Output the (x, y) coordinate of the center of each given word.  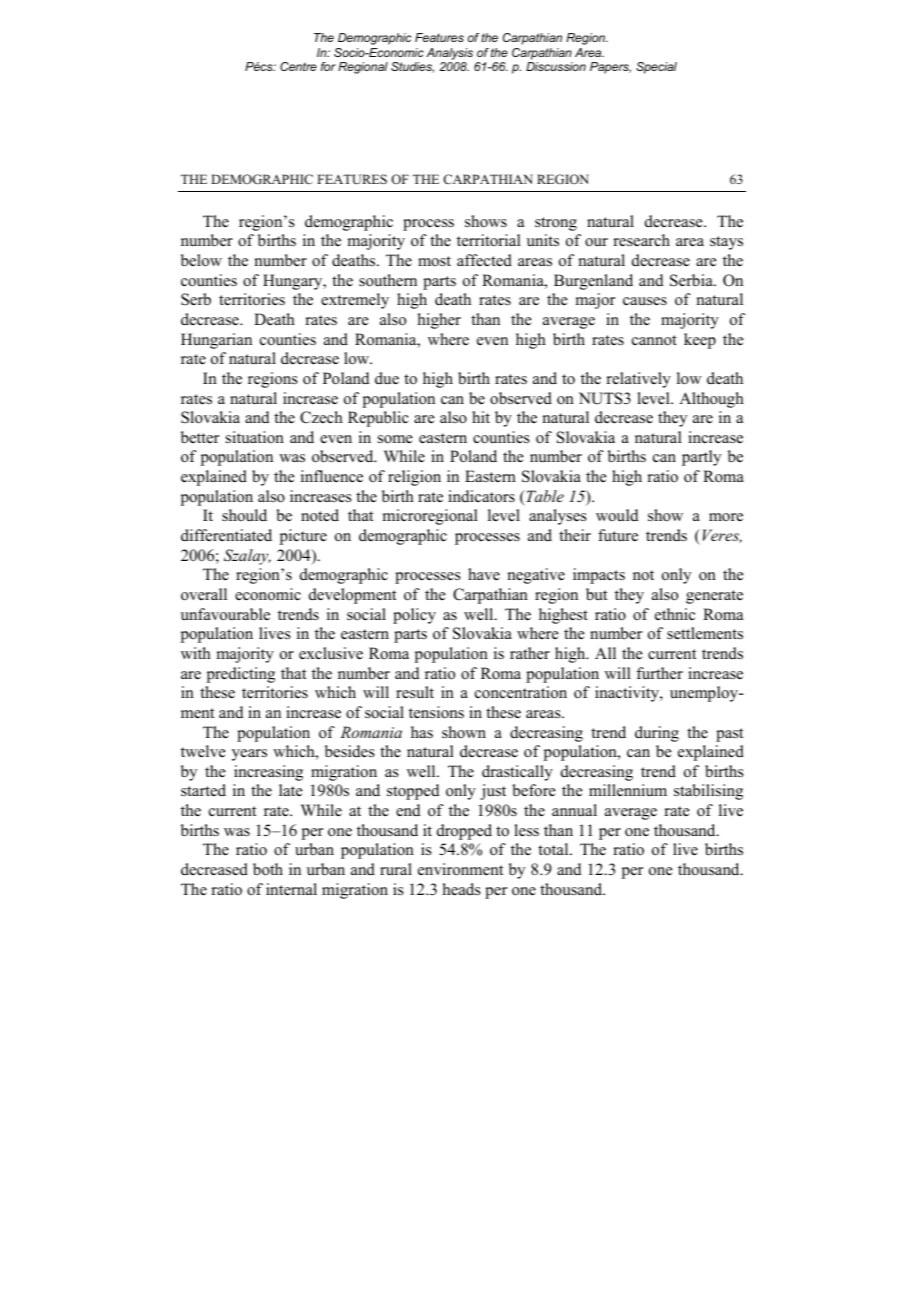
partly (701, 458)
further (659, 673)
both (268, 869)
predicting (241, 675)
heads (462, 889)
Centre (298, 66)
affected (484, 260)
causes (645, 301)
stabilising (708, 792)
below (201, 260)
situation (255, 437)
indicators (481, 496)
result (415, 692)
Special (656, 68)
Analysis (449, 54)
